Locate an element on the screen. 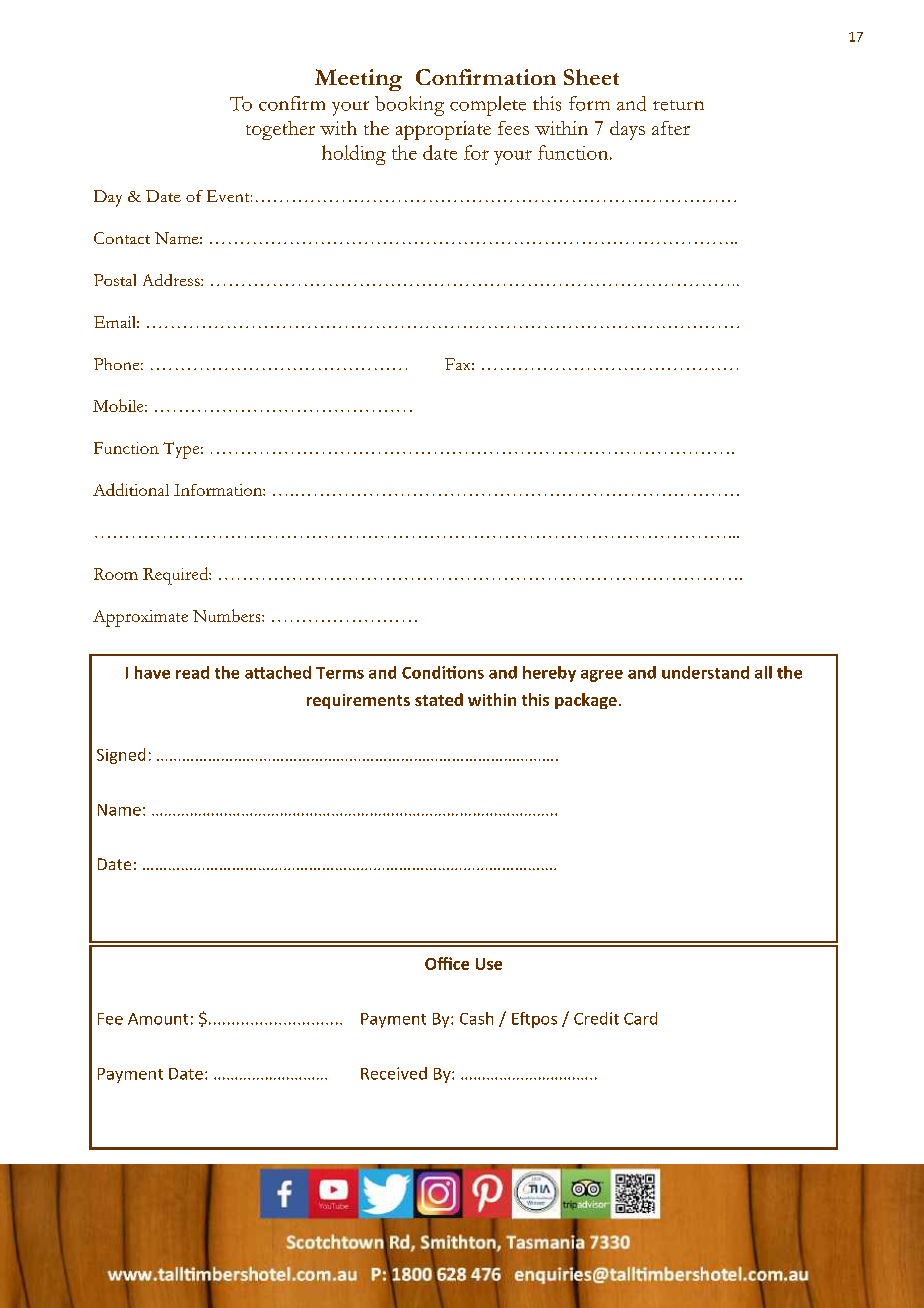  Amount is located at coordinates (158, 1019).
